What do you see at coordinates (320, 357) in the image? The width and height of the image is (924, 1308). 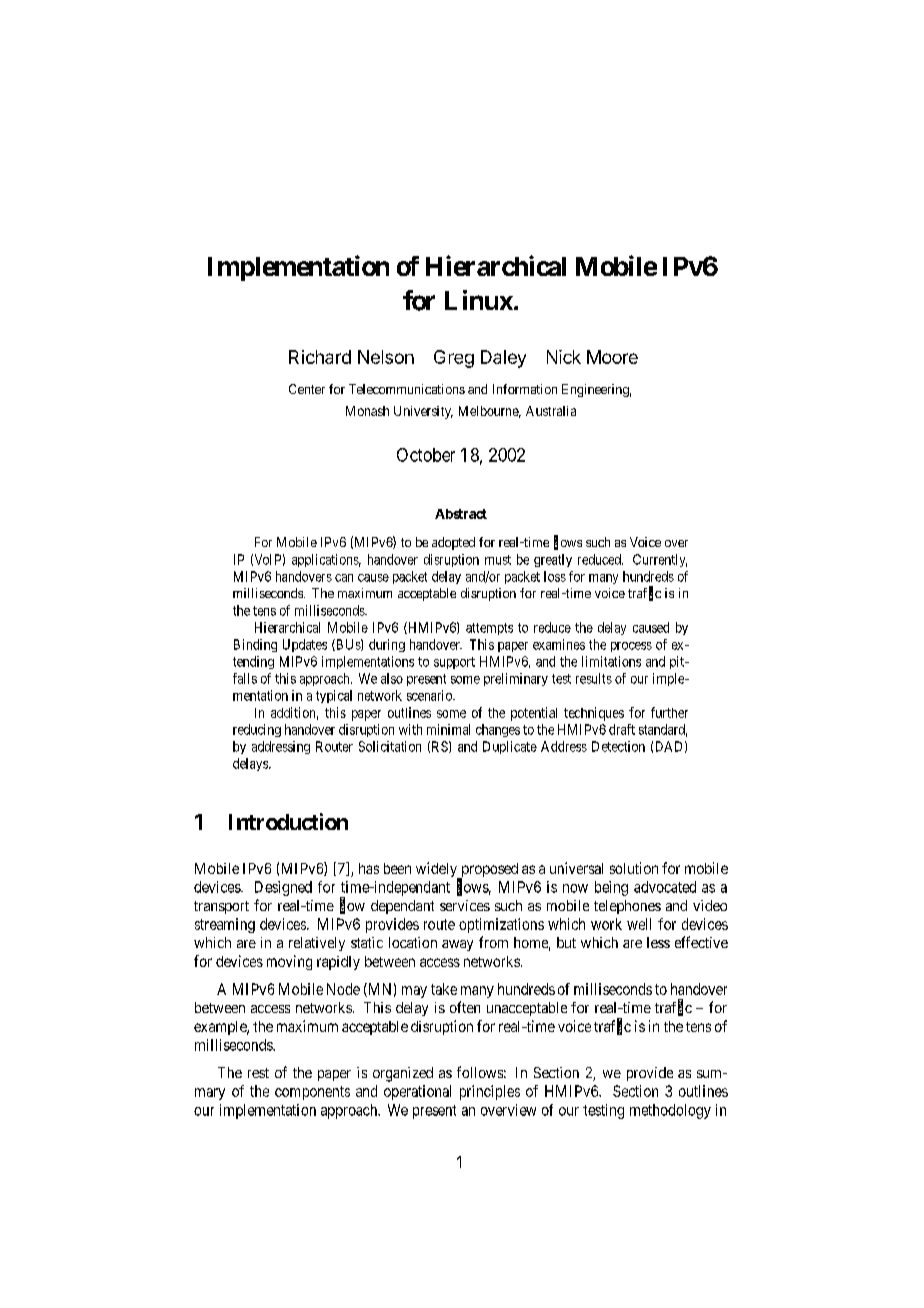 I see `Richard` at bounding box center [320, 357].
